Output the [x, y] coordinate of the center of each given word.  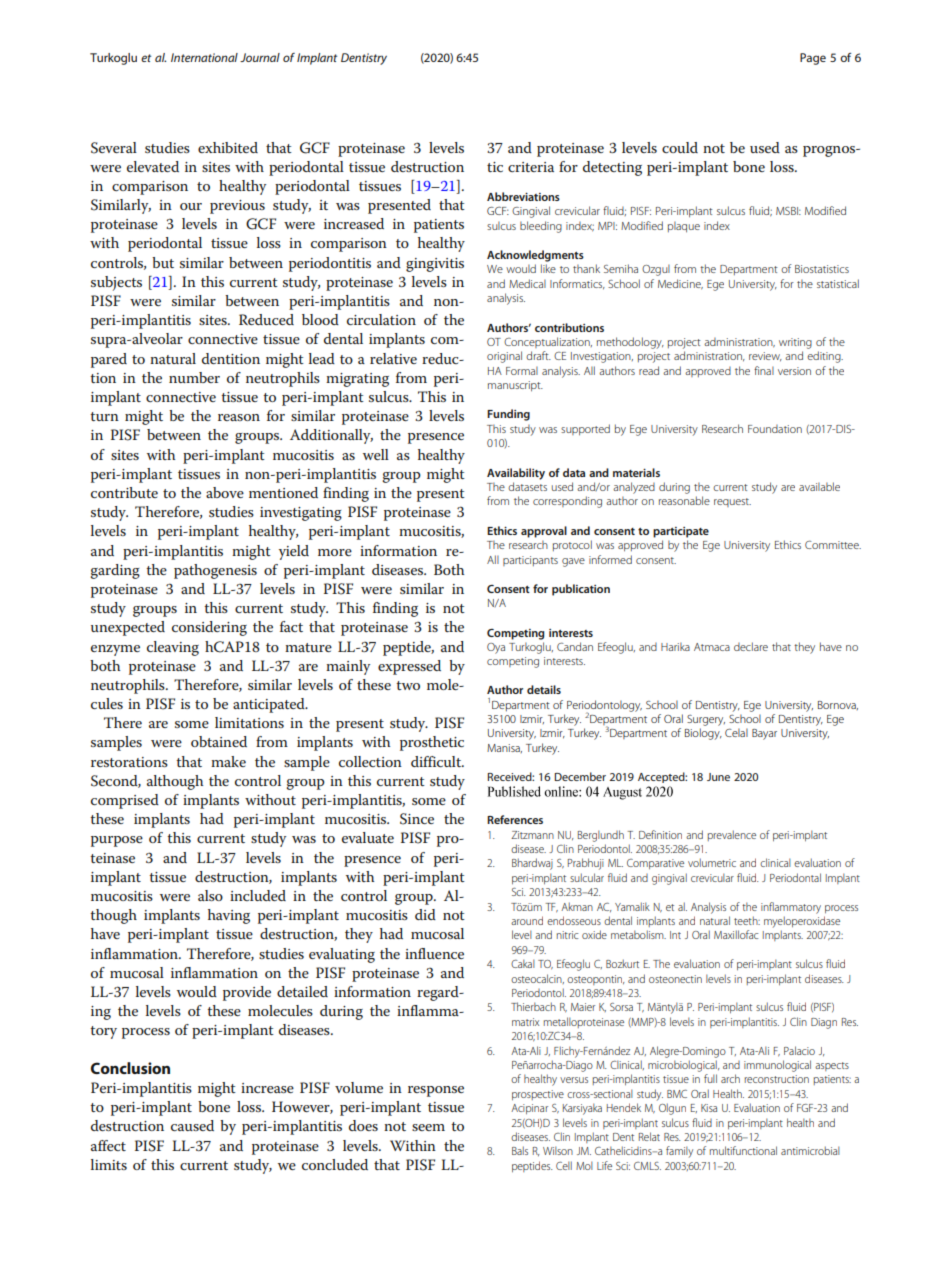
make [228, 761]
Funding [508, 415]
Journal [260, 57]
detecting [612, 168]
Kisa [709, 1108]
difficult [437, 761]
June [718, 777]
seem [428, 1127]
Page [813, 59]
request [732, 502]
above [225, 492]
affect [108, 1145]
